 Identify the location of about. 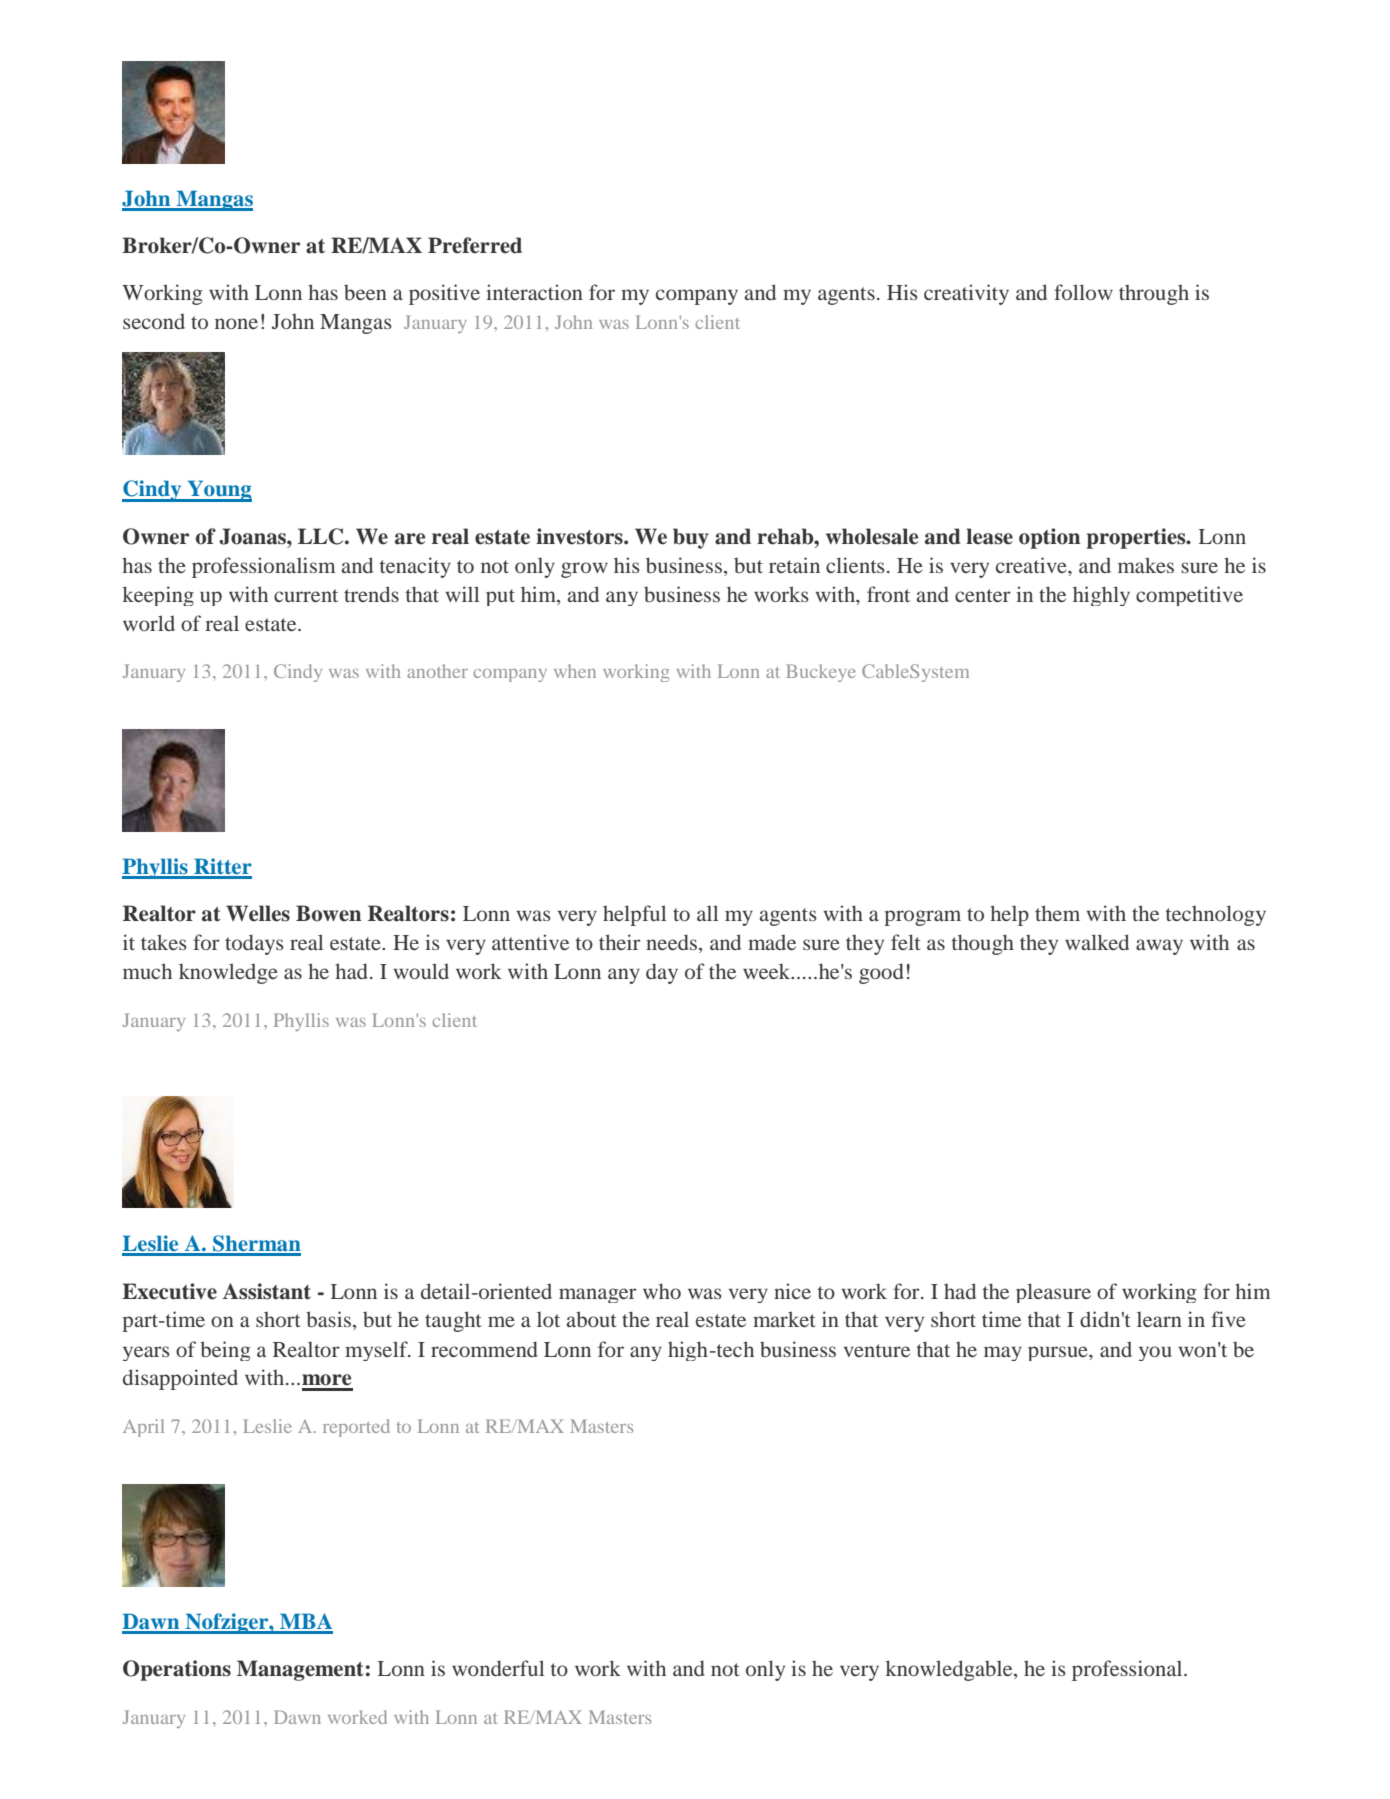
(592, 1319).
